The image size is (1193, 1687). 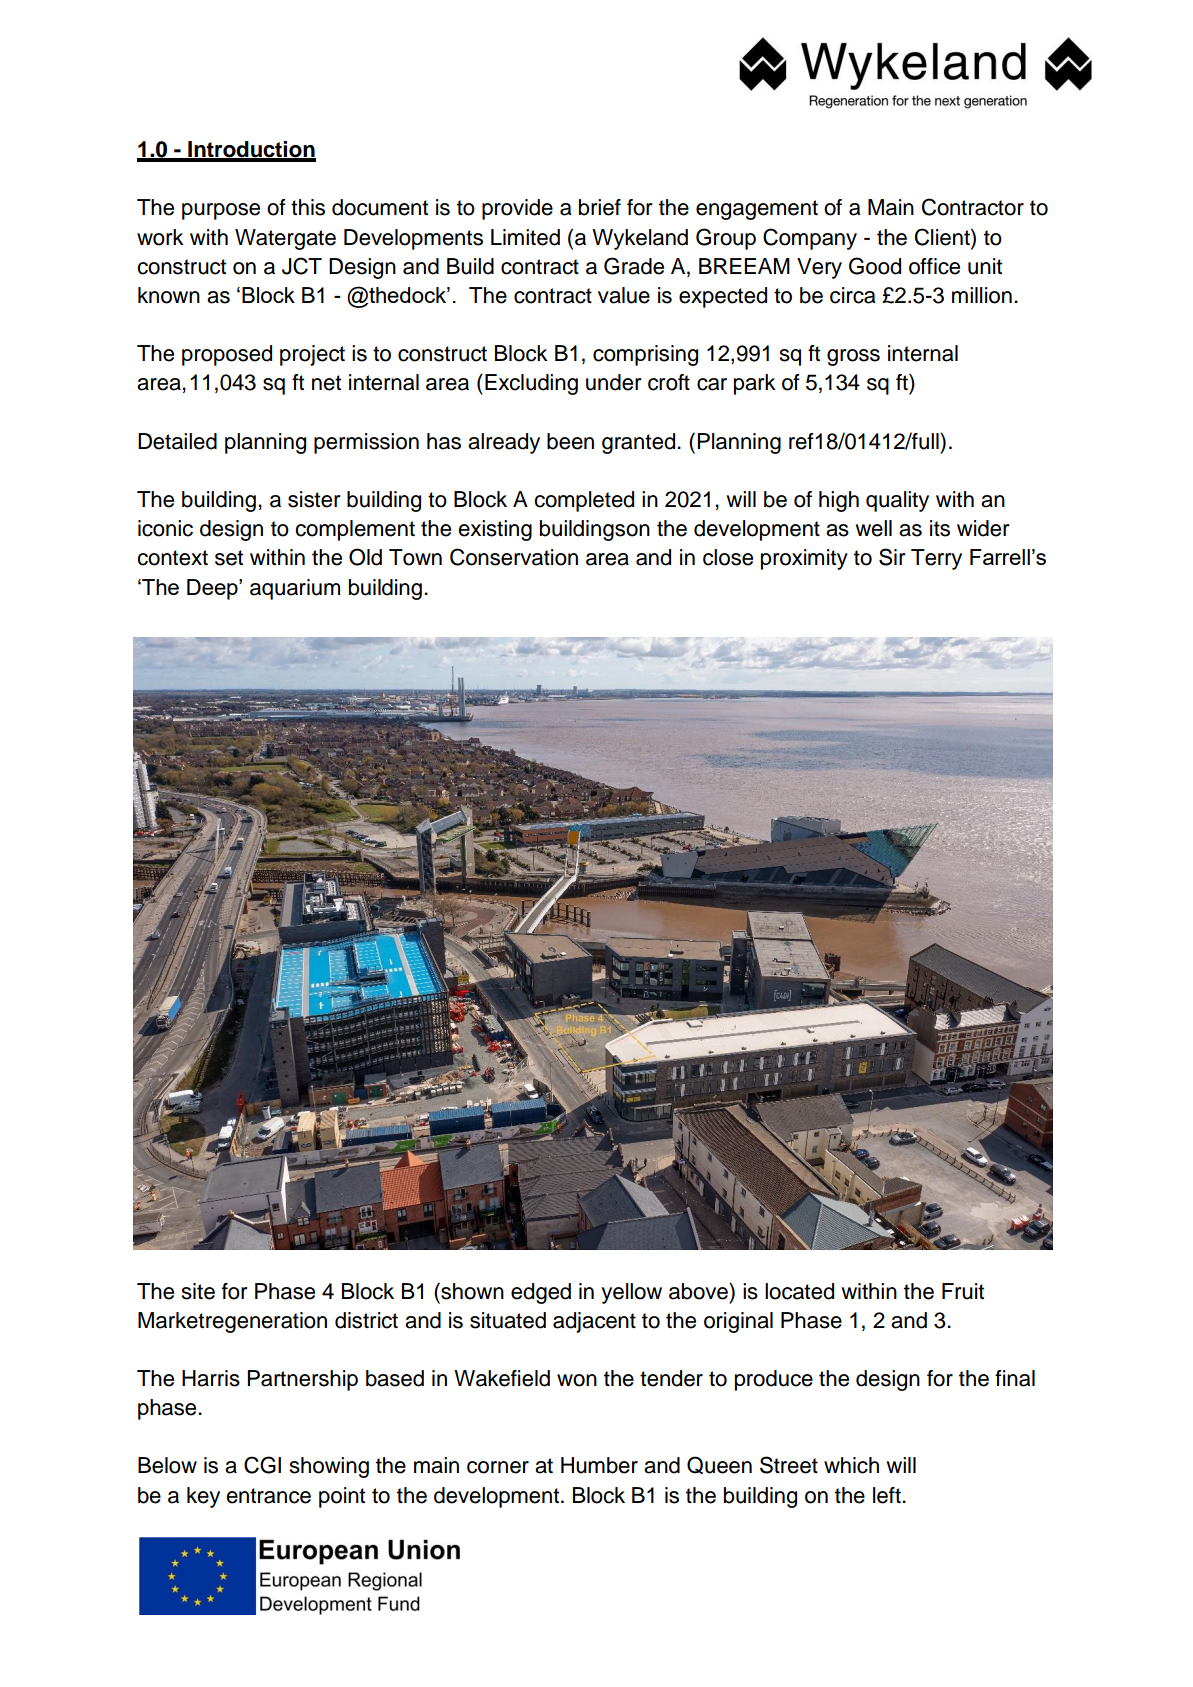 I want to click on Terry, so click(x=936, y=559).
